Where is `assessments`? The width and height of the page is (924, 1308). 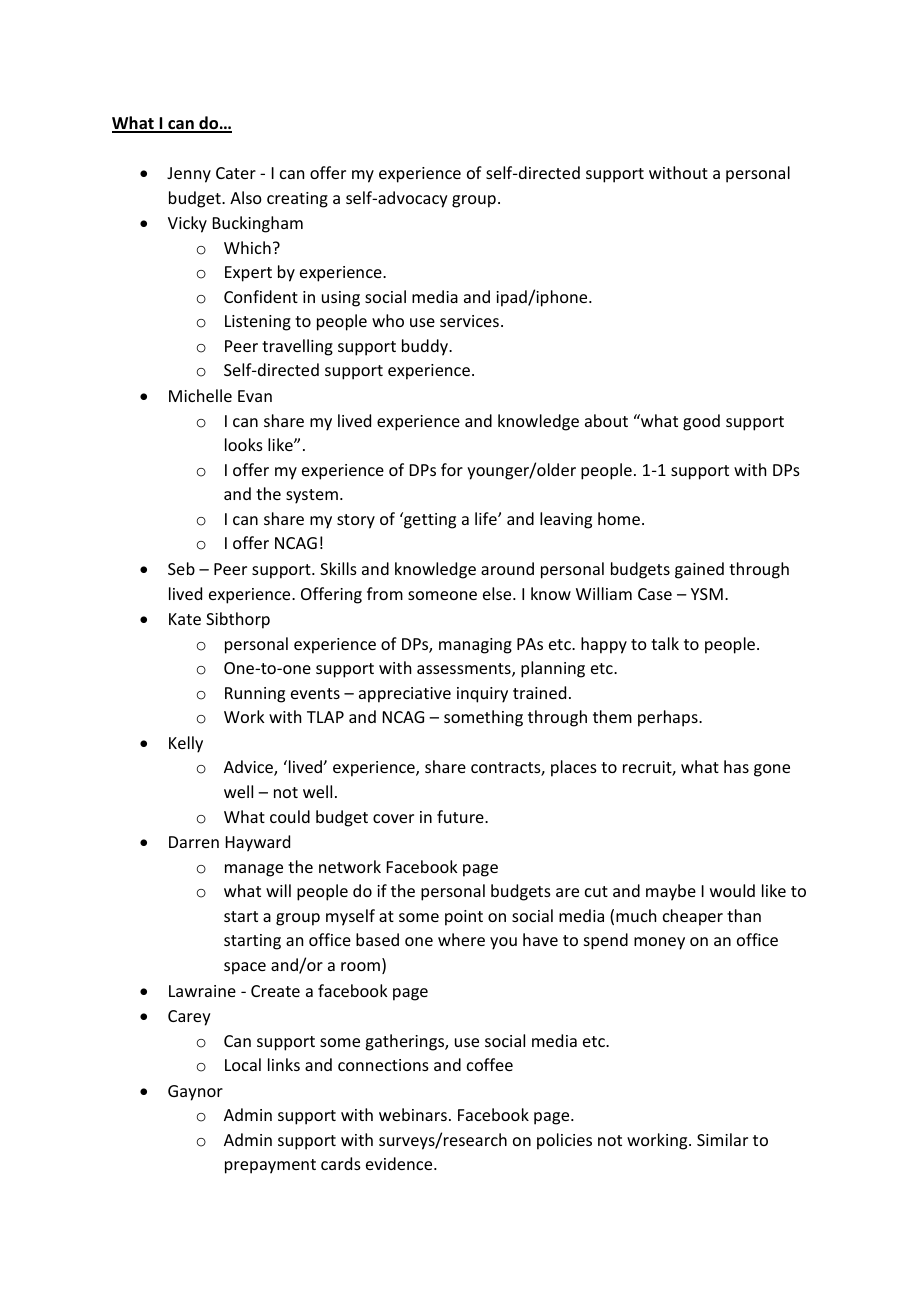 assessments is located at coordinates (465, 670).
